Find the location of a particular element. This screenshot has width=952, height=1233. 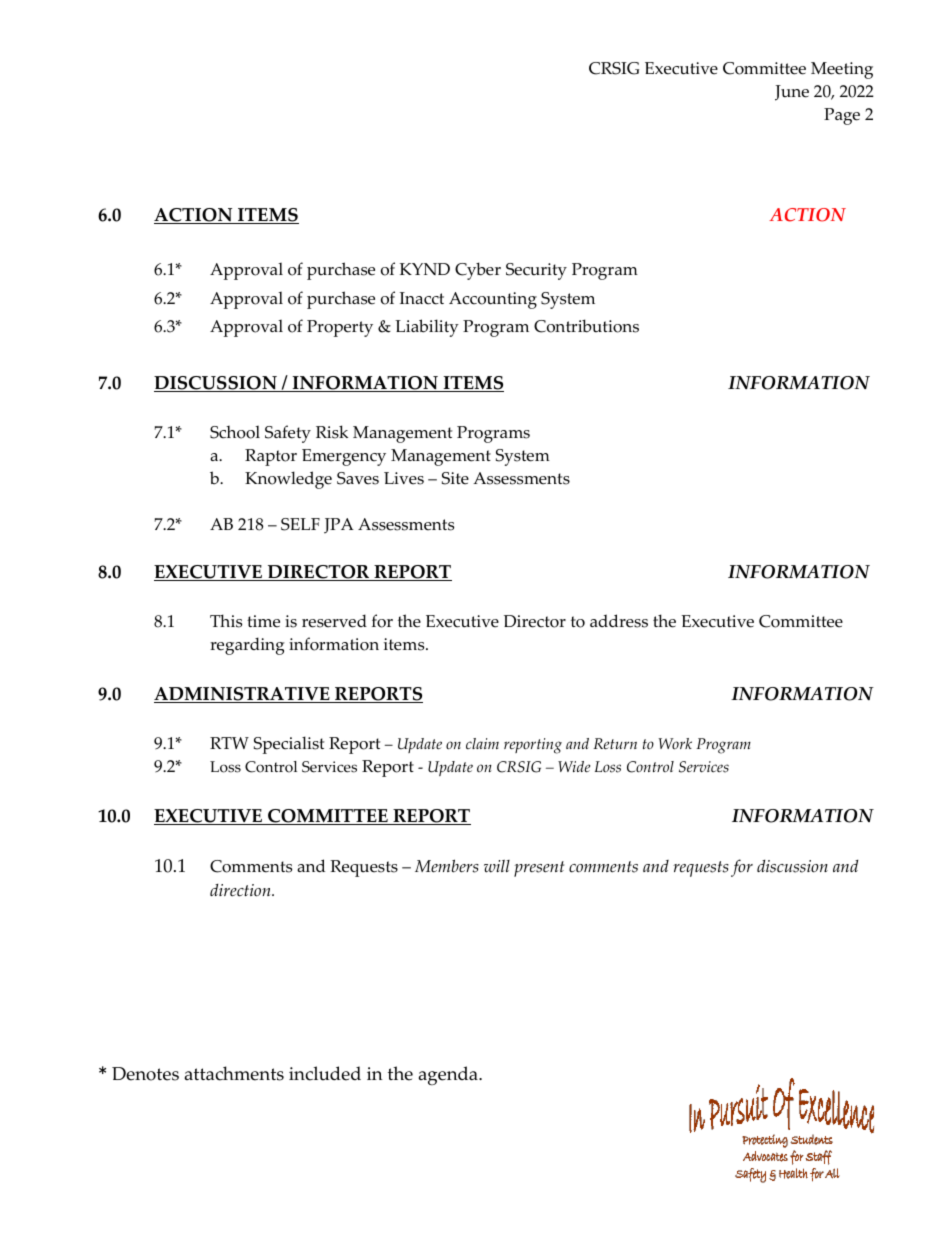

Accounting is located at coordinates (493, 300).
